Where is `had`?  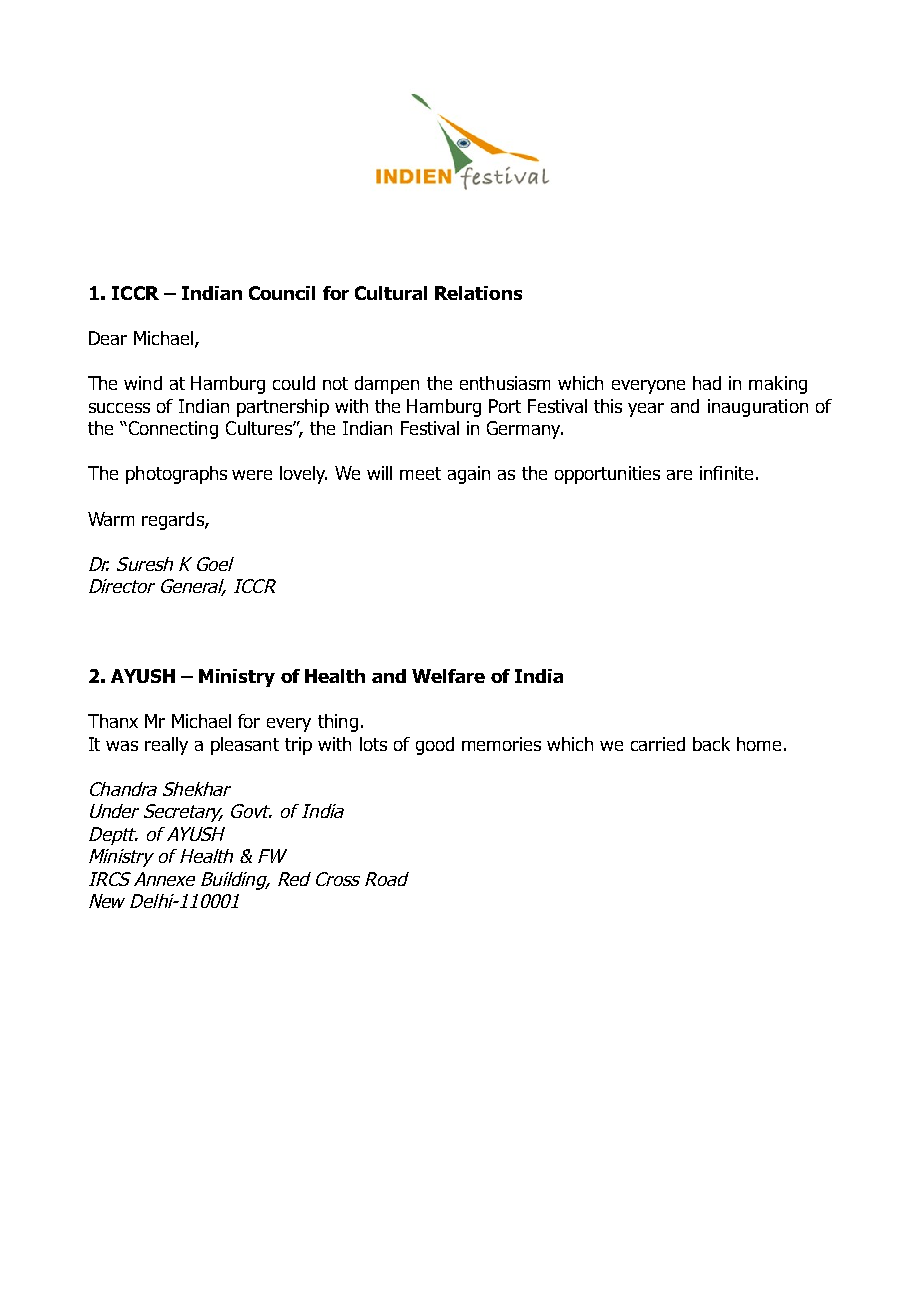 had is located at coordinates (707, 383).
